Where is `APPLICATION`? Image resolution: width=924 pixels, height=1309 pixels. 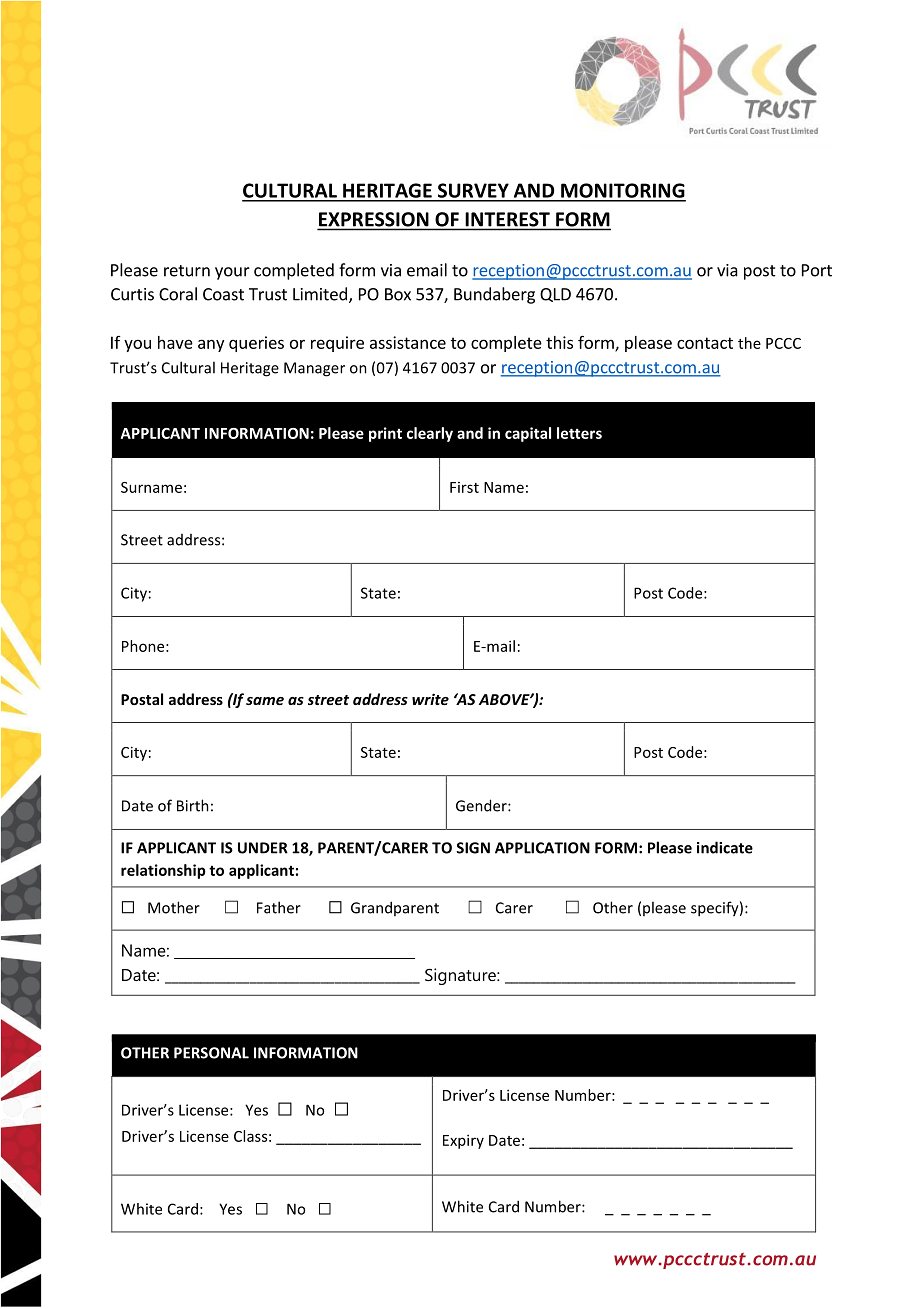
APPLICATION is located at coordinates (542, 848).
